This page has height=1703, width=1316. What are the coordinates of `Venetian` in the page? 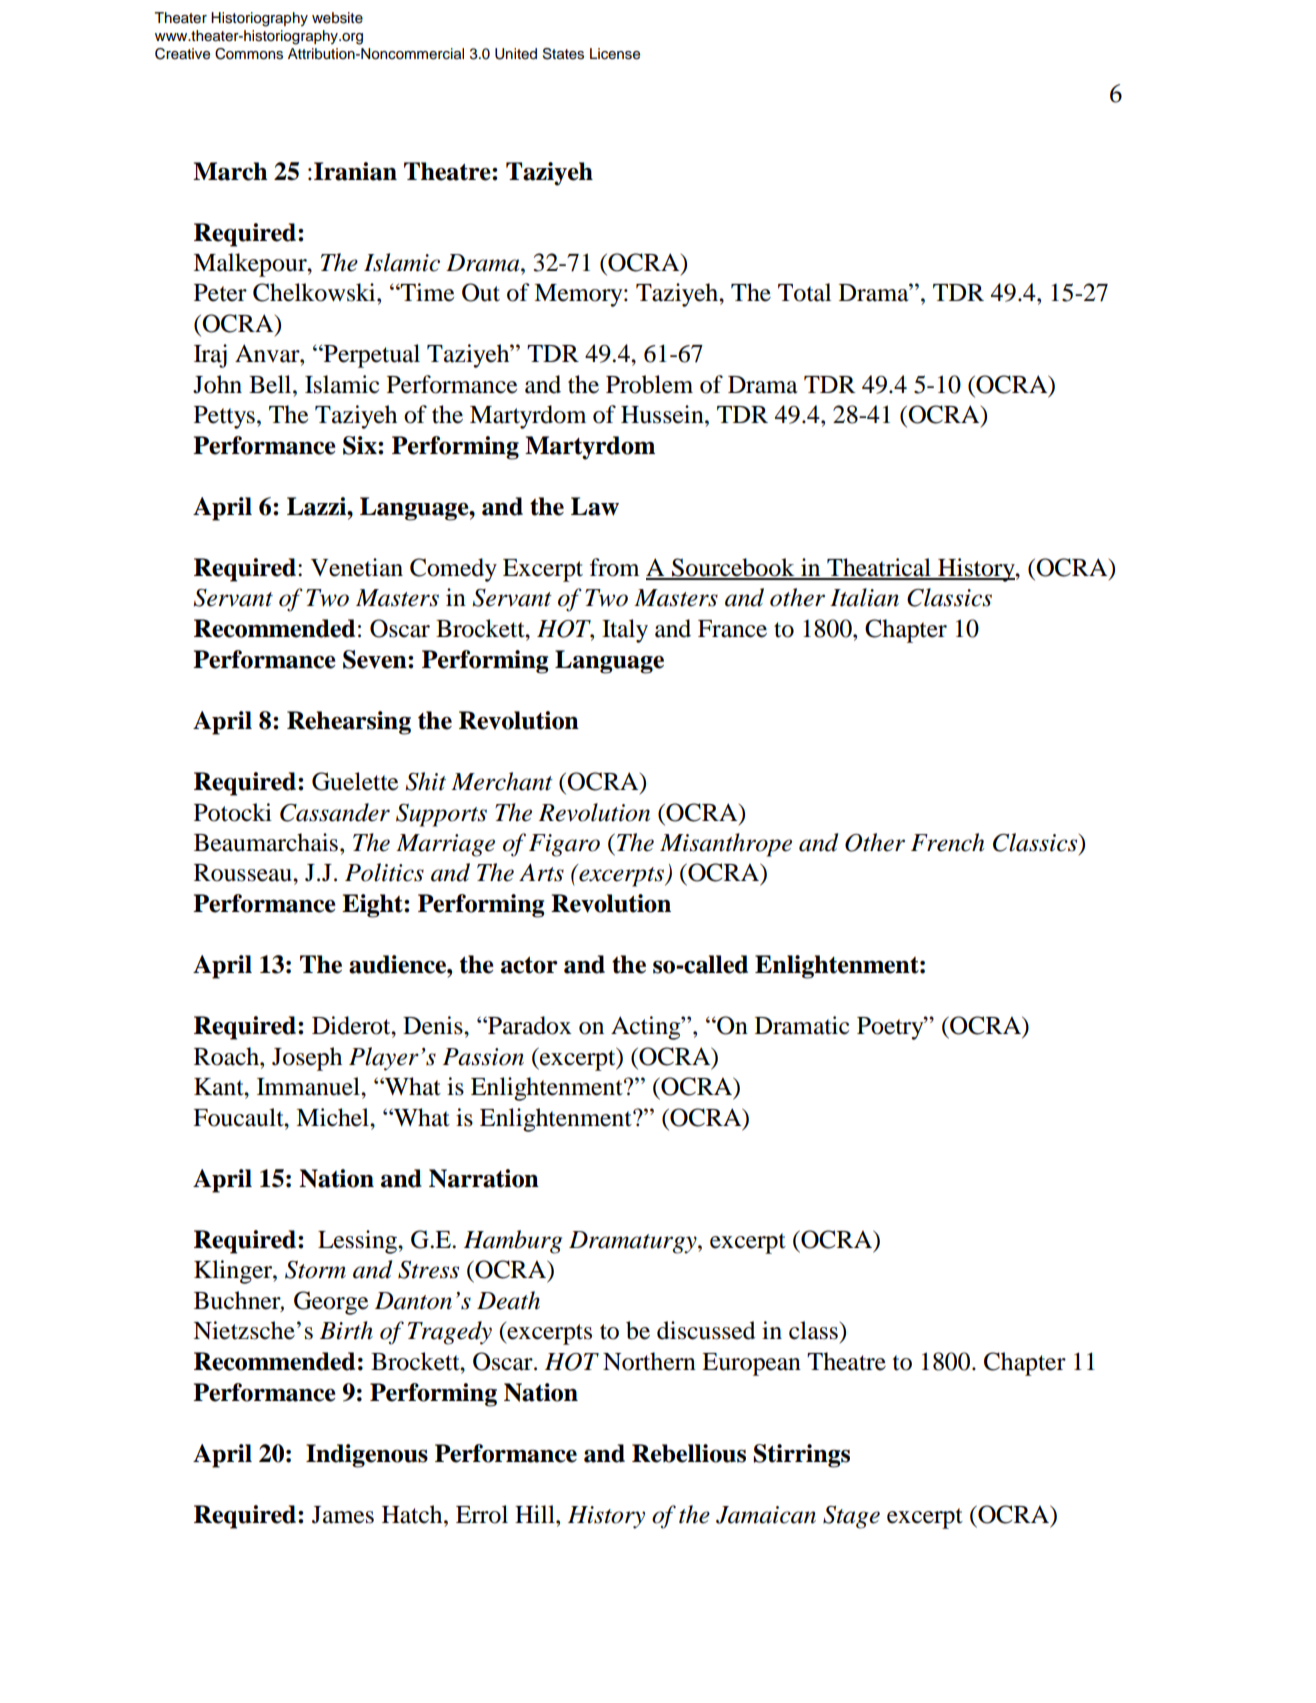 It's located at (357, 567).
